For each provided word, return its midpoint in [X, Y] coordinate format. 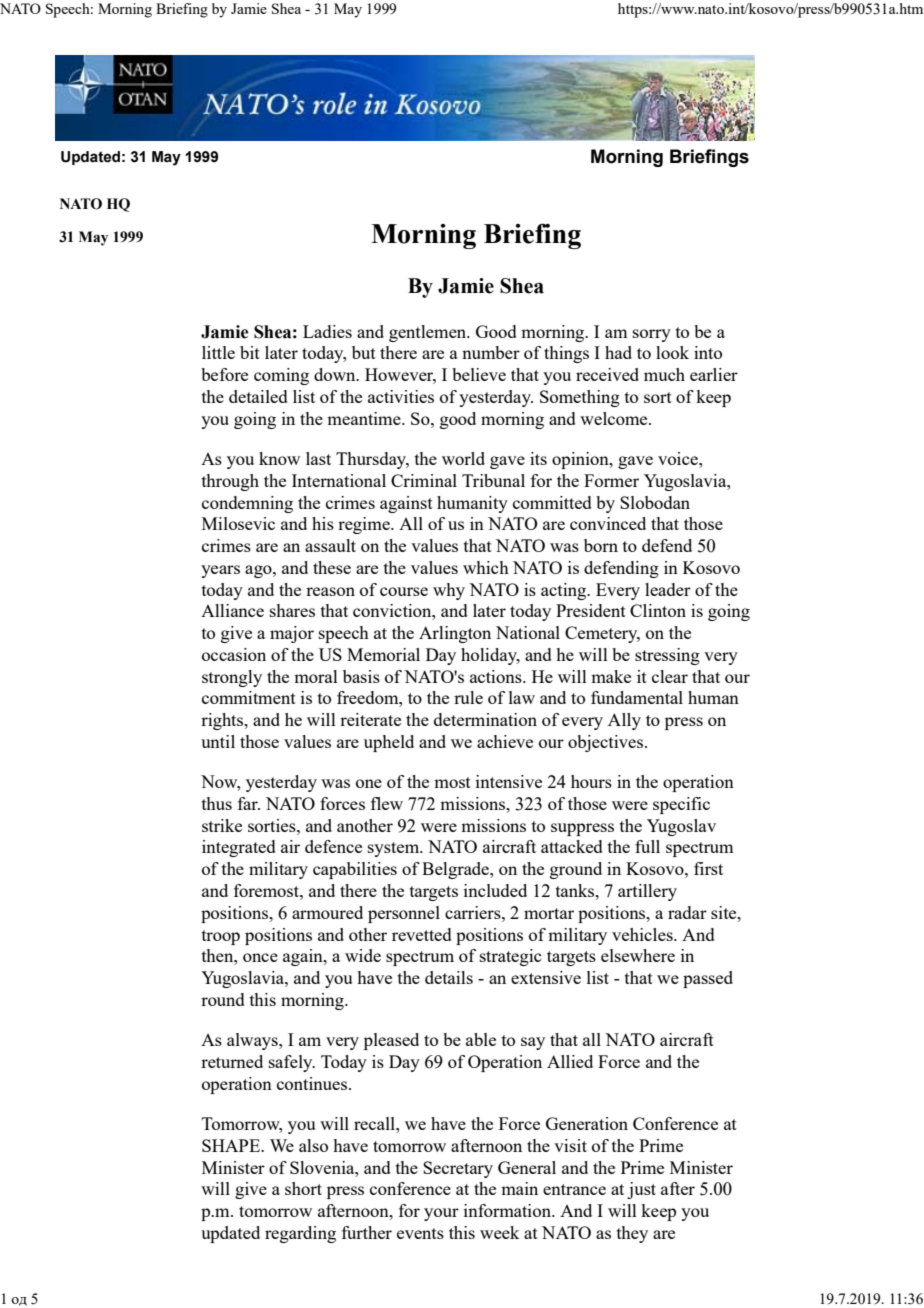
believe [479, 374]
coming [281, 376]
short [303, 1188]
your [441, 1214]
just [641, 1190]
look [672, 352]
